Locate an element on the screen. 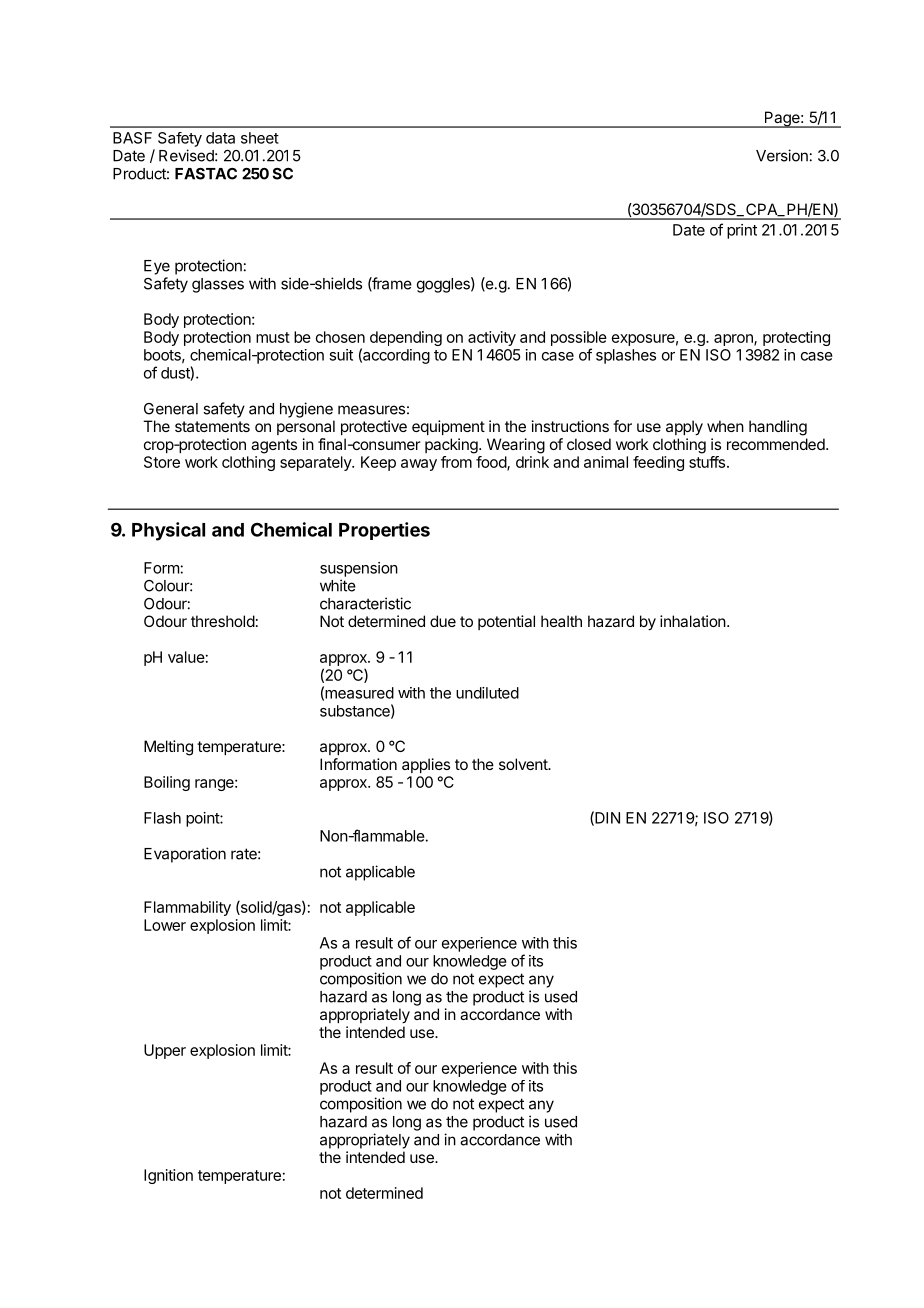 Image resolution: width=924 pixels, height=1308 pixels. undiluted is located at coordinates (487, 693).
